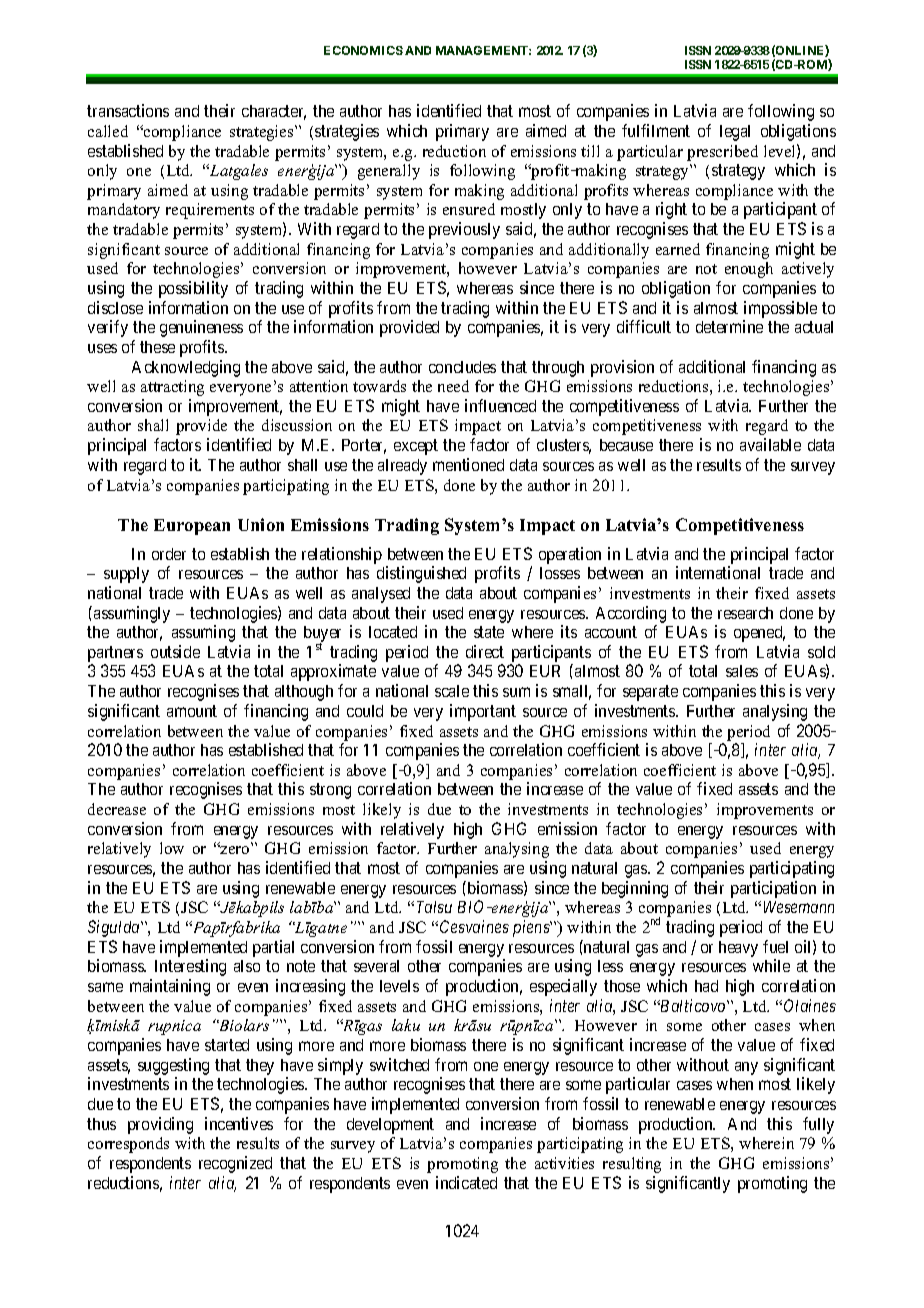 The image size is (924, 1308). Describe the element at coordinates (434, 907) in the image. I see `Talsu` at that location.
